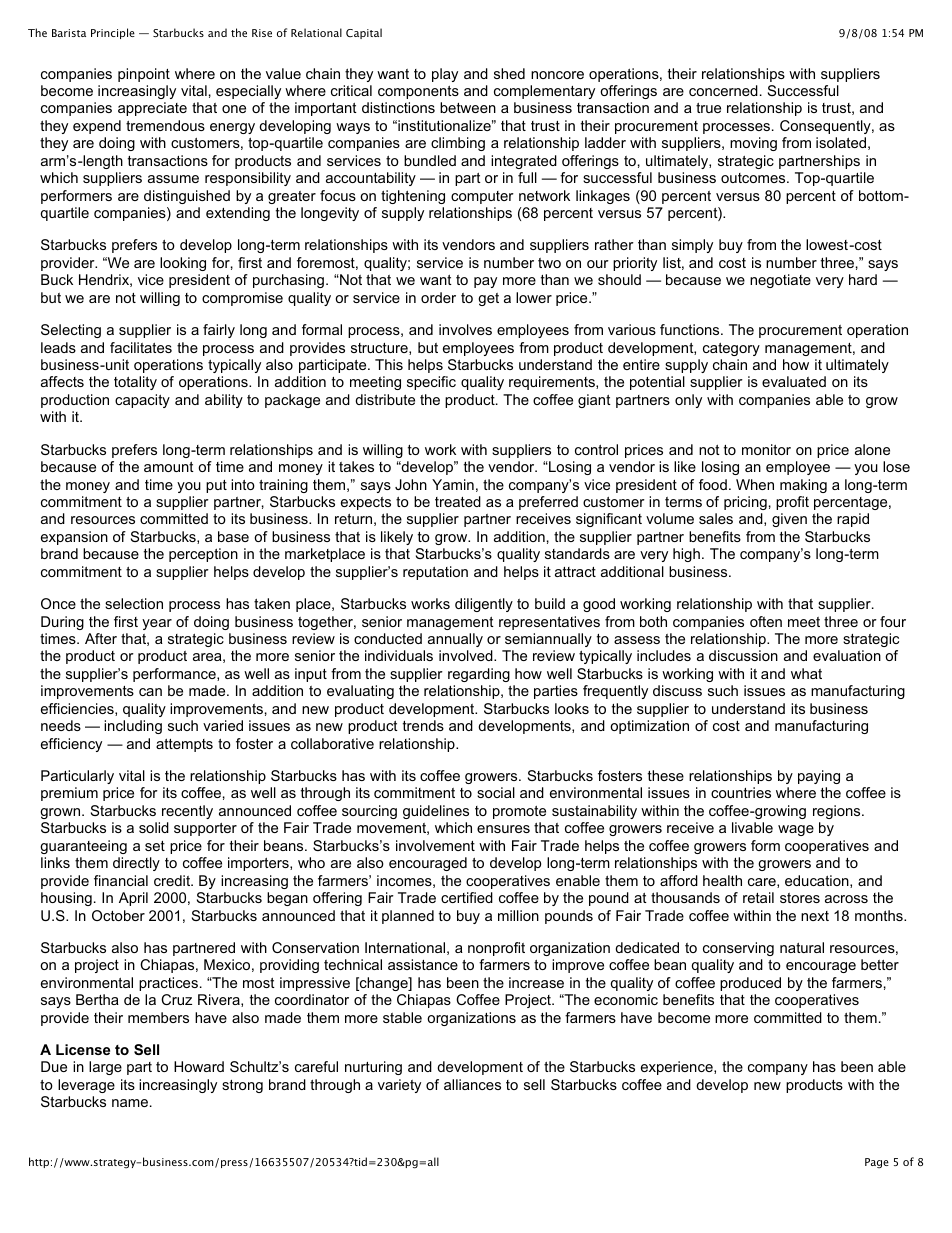  Describe the element at coordinates (86, 1086) in the screenshot. I see `leverage` at that location.
